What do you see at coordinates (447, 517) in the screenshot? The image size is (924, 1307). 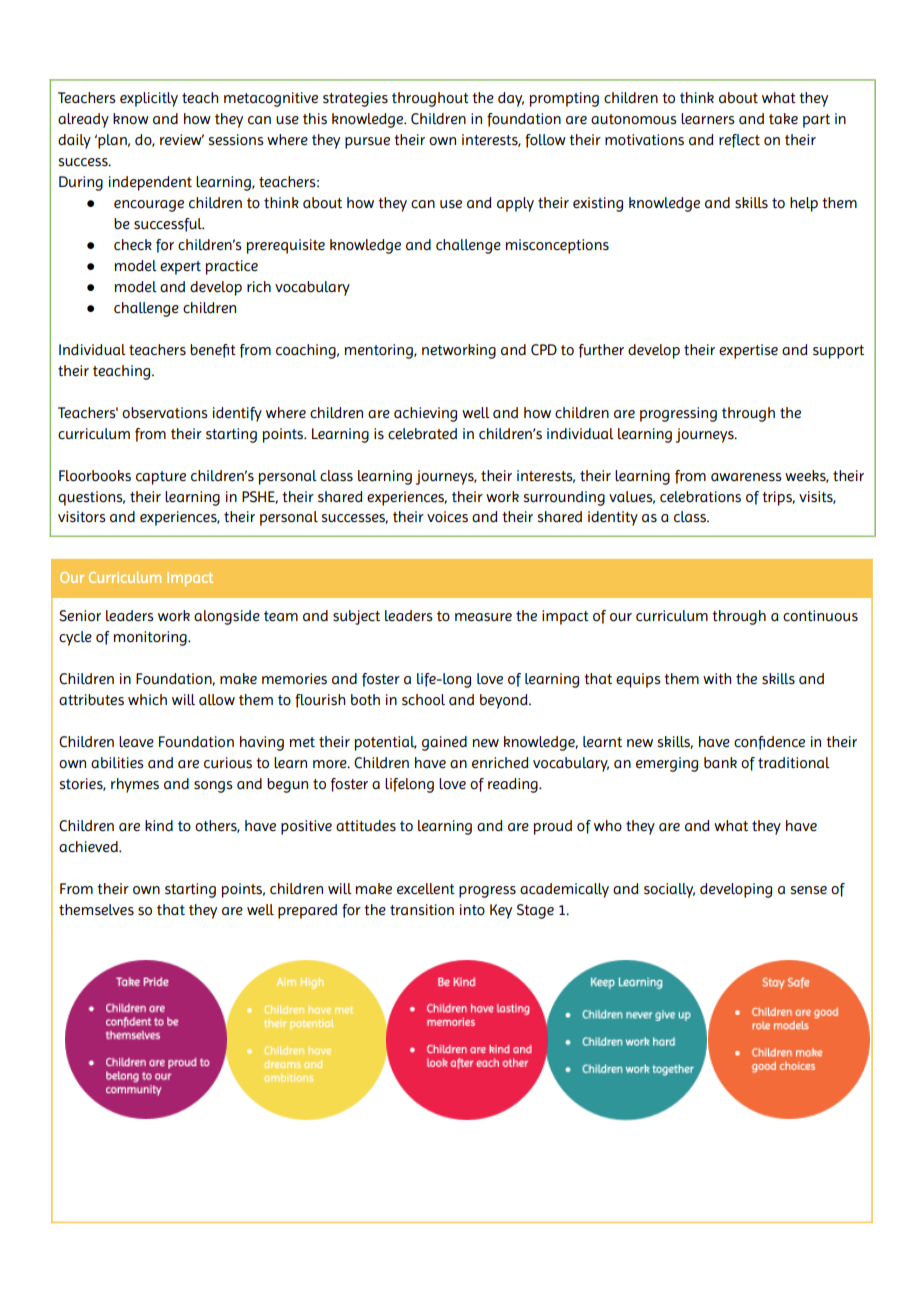 I see `voices` at bounding box center [447, 517].
